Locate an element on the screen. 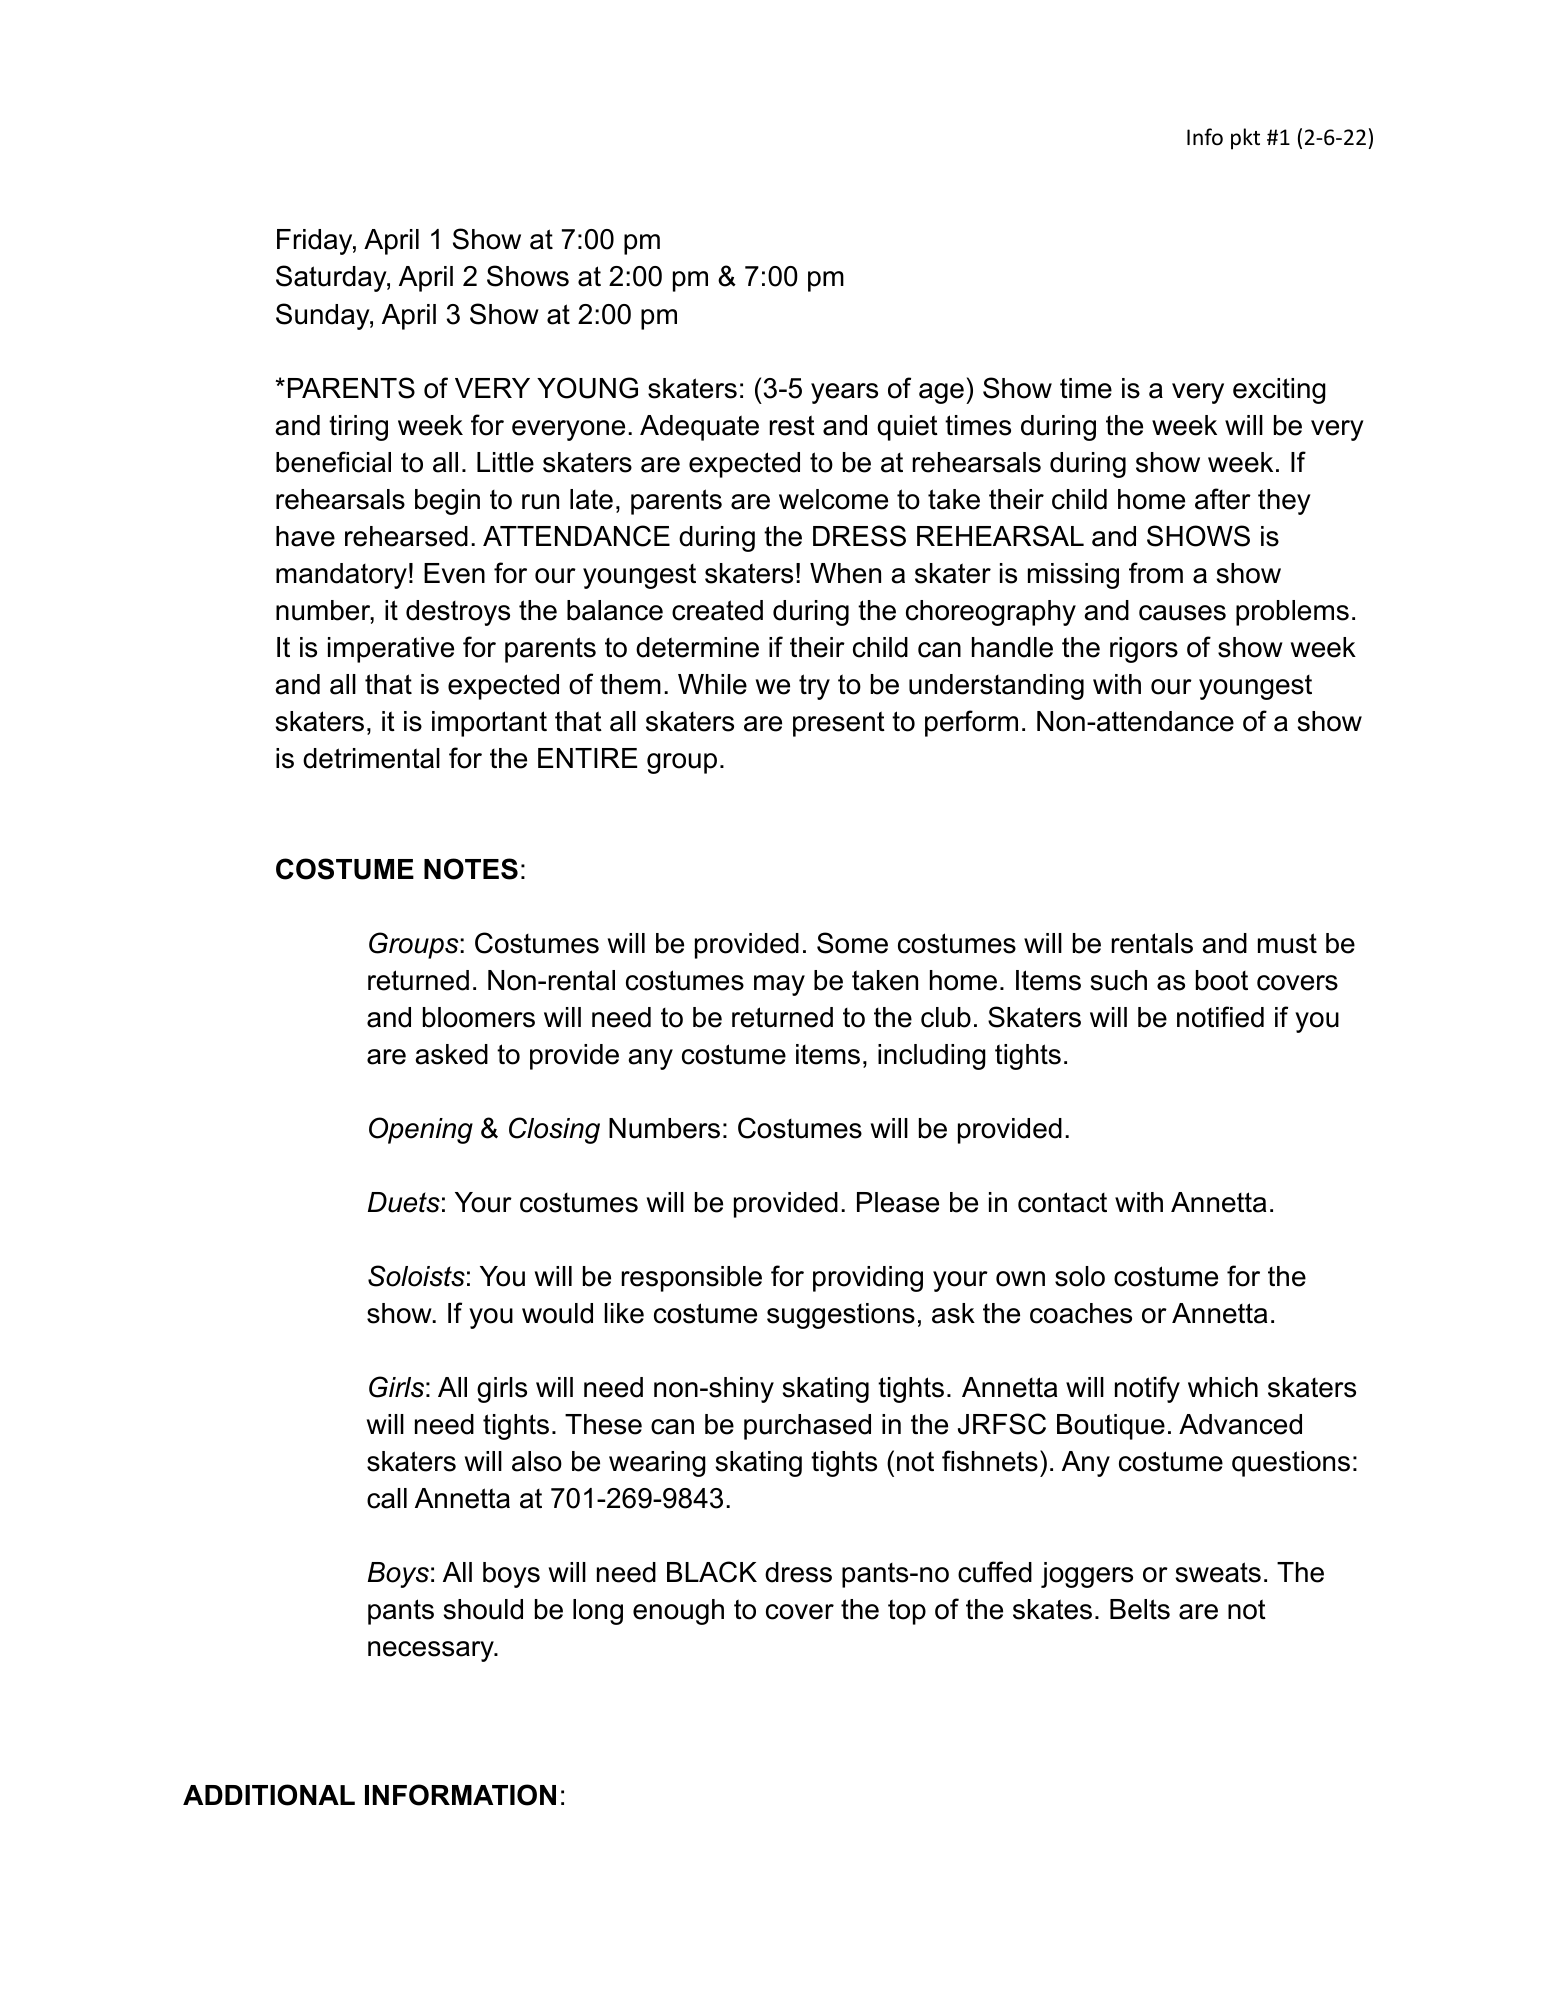 The height and width of the screenshot is (2016, 1558). When is located at coordinates (845, 573).
